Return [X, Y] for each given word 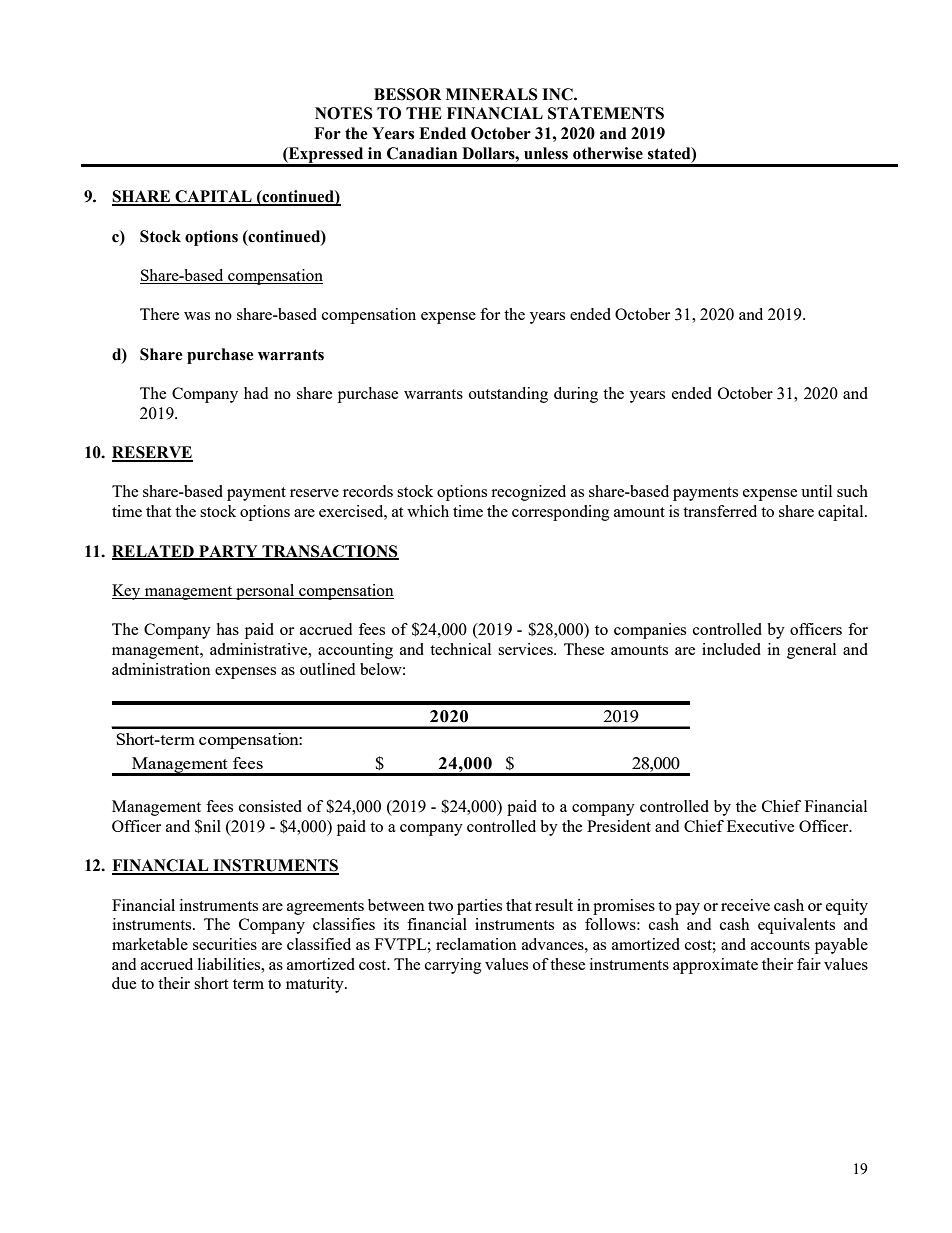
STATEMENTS [606, 113]
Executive [760, 826]
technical [460, 649]
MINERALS [492, 94]
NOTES [344, 113]
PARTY [228, 552]
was [197, 316]
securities [225, 944]
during [576, 395]
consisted [270, 806]
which [428, 511]
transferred [720, 511]
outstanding [508, 395]
